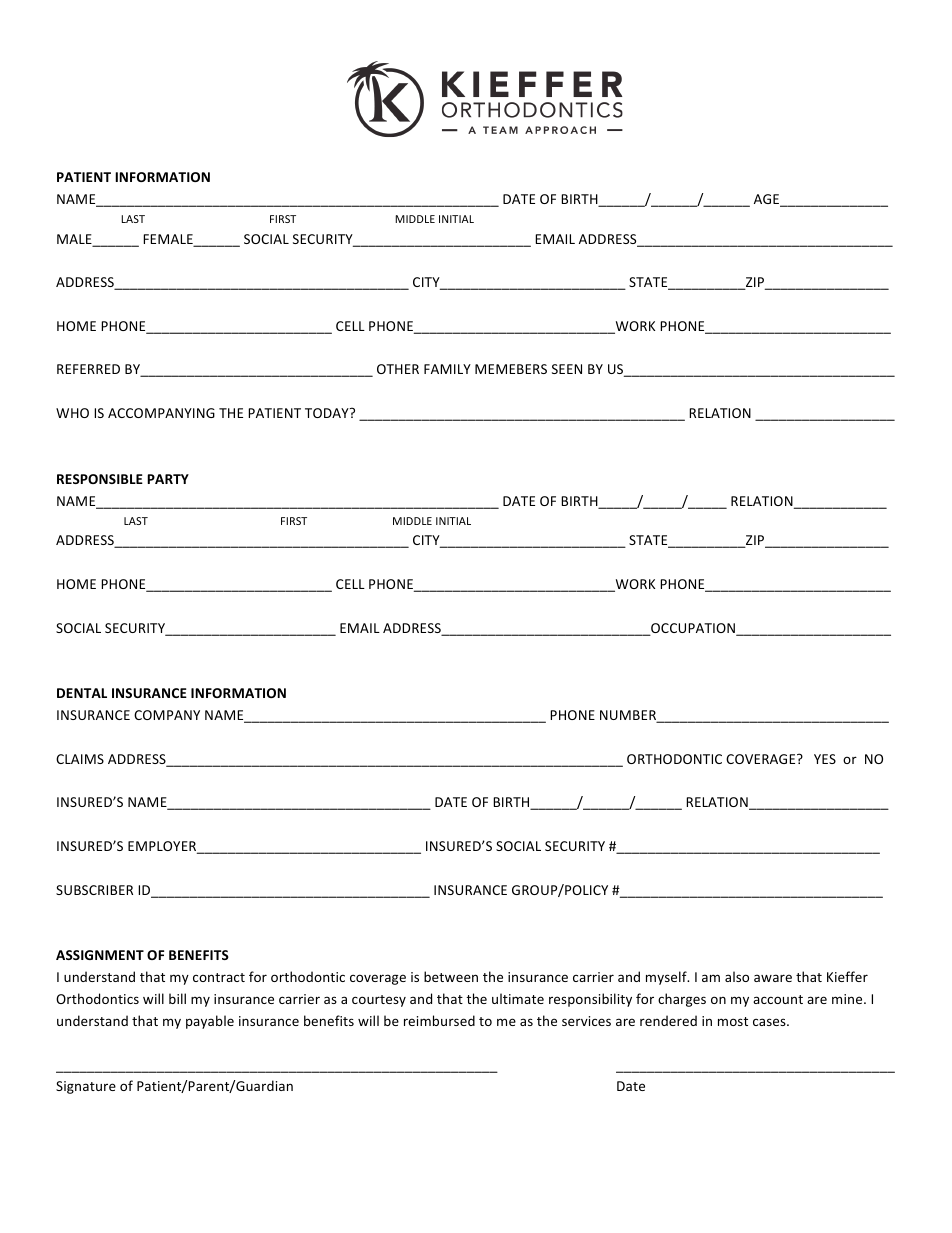 The image size is (952, 1233). What do you see at coordinates (328, 413) in the image?
I see `TODAY` at bounding box center [328, 413].
